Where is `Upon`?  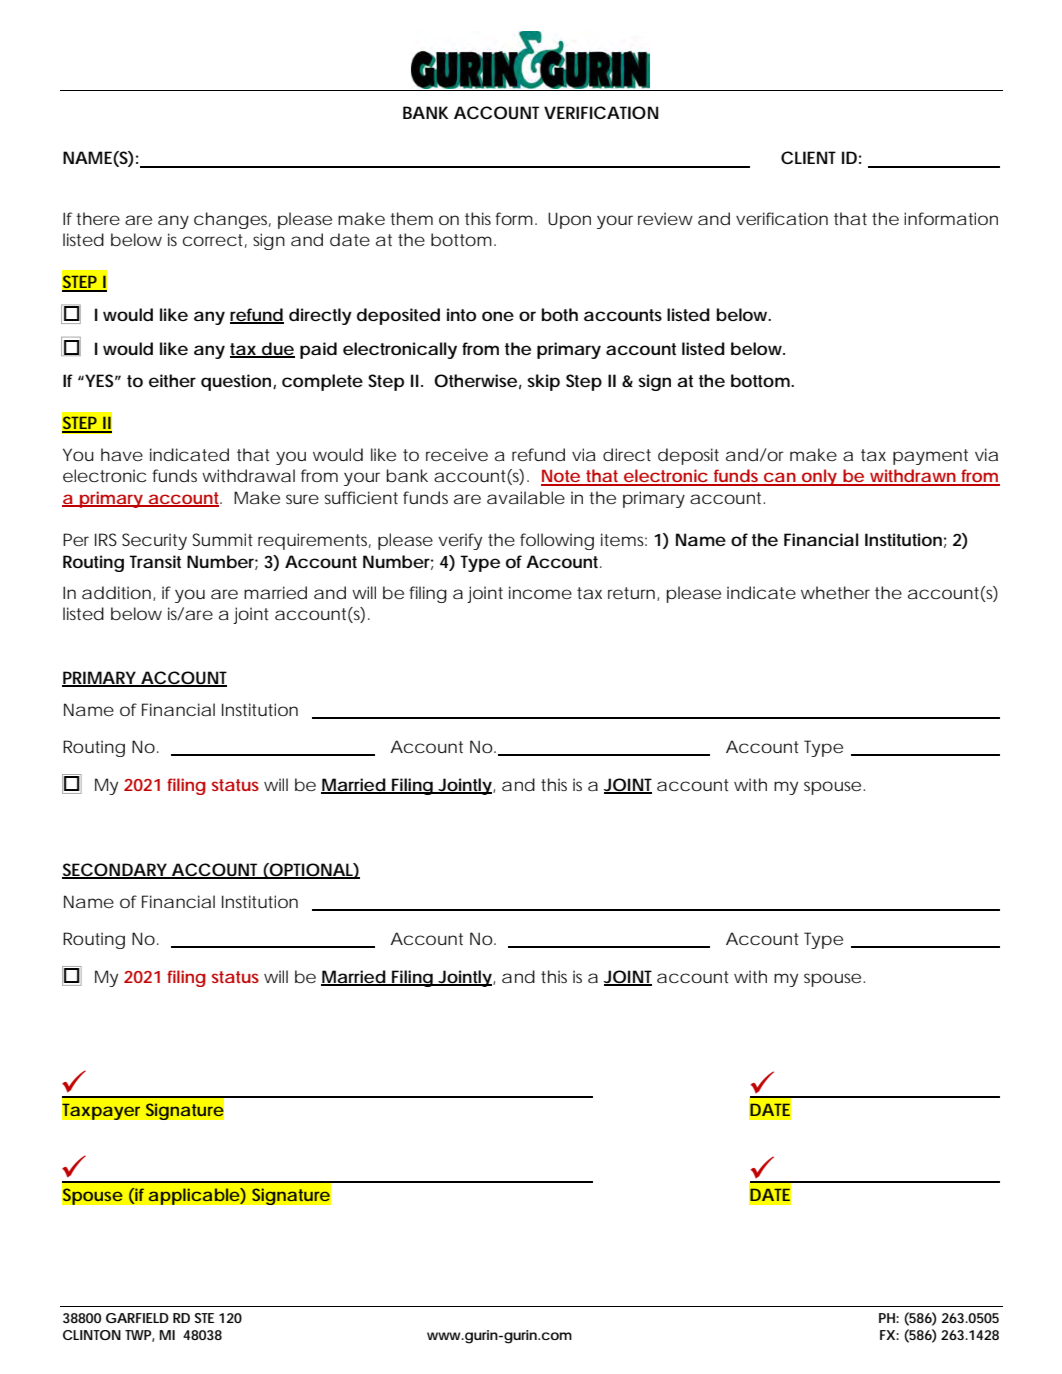 Upon is located at coordinates (569, 220).
